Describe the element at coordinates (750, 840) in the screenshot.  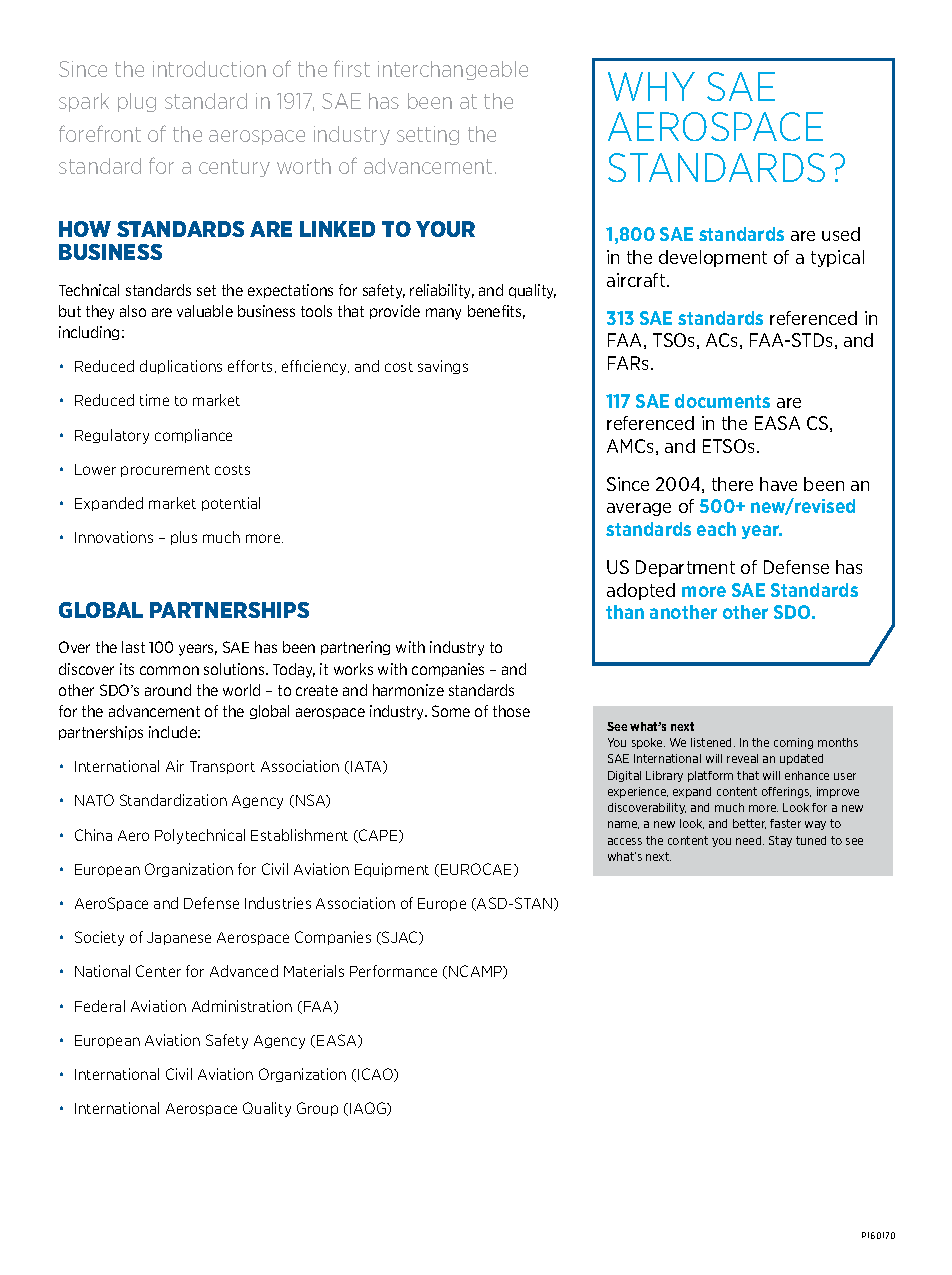
I see `need` at that location.
